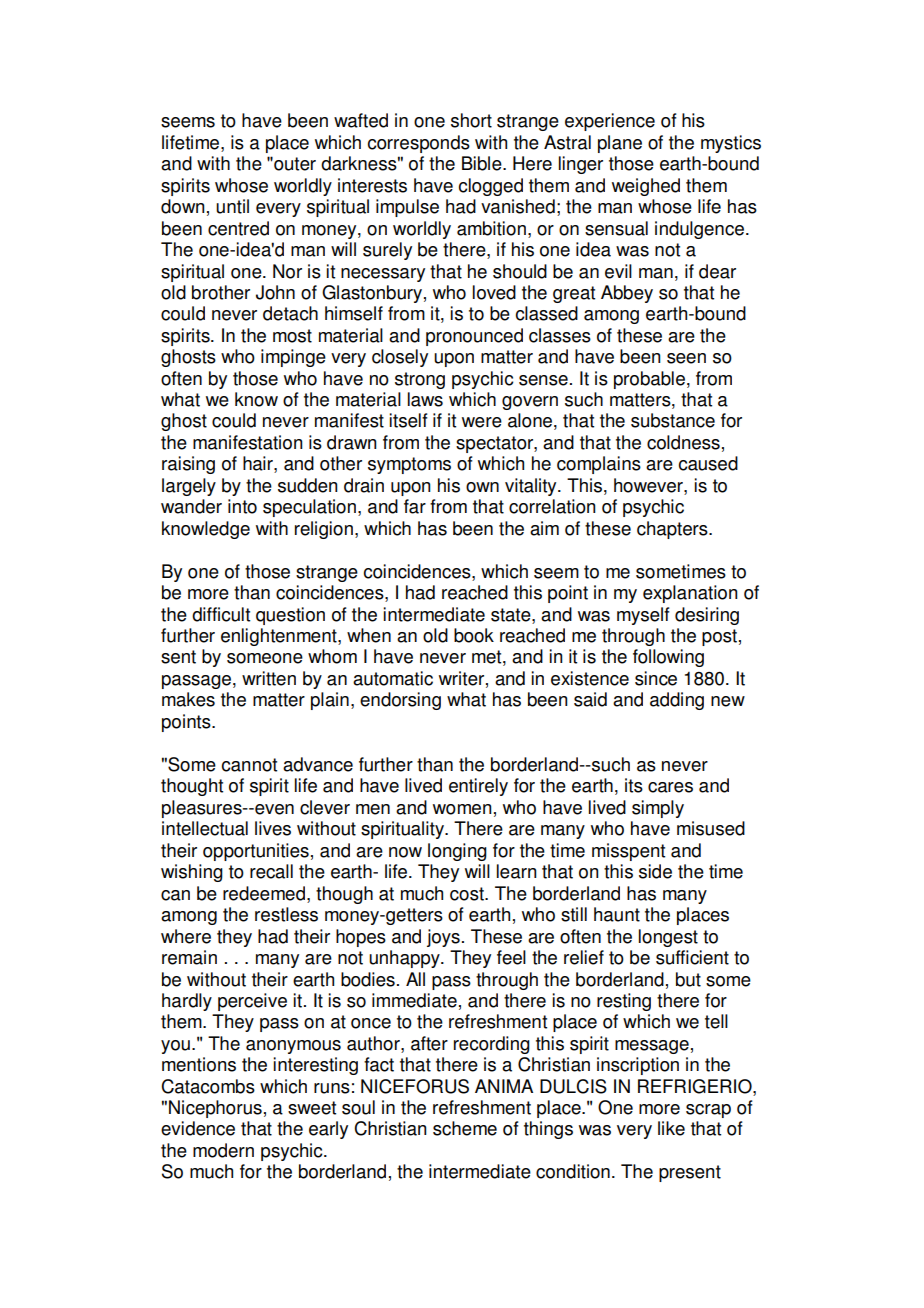 This image has width=924, height=1308. Describe the element at coordinates (232, 206) in the image. I see `until` at that location.
